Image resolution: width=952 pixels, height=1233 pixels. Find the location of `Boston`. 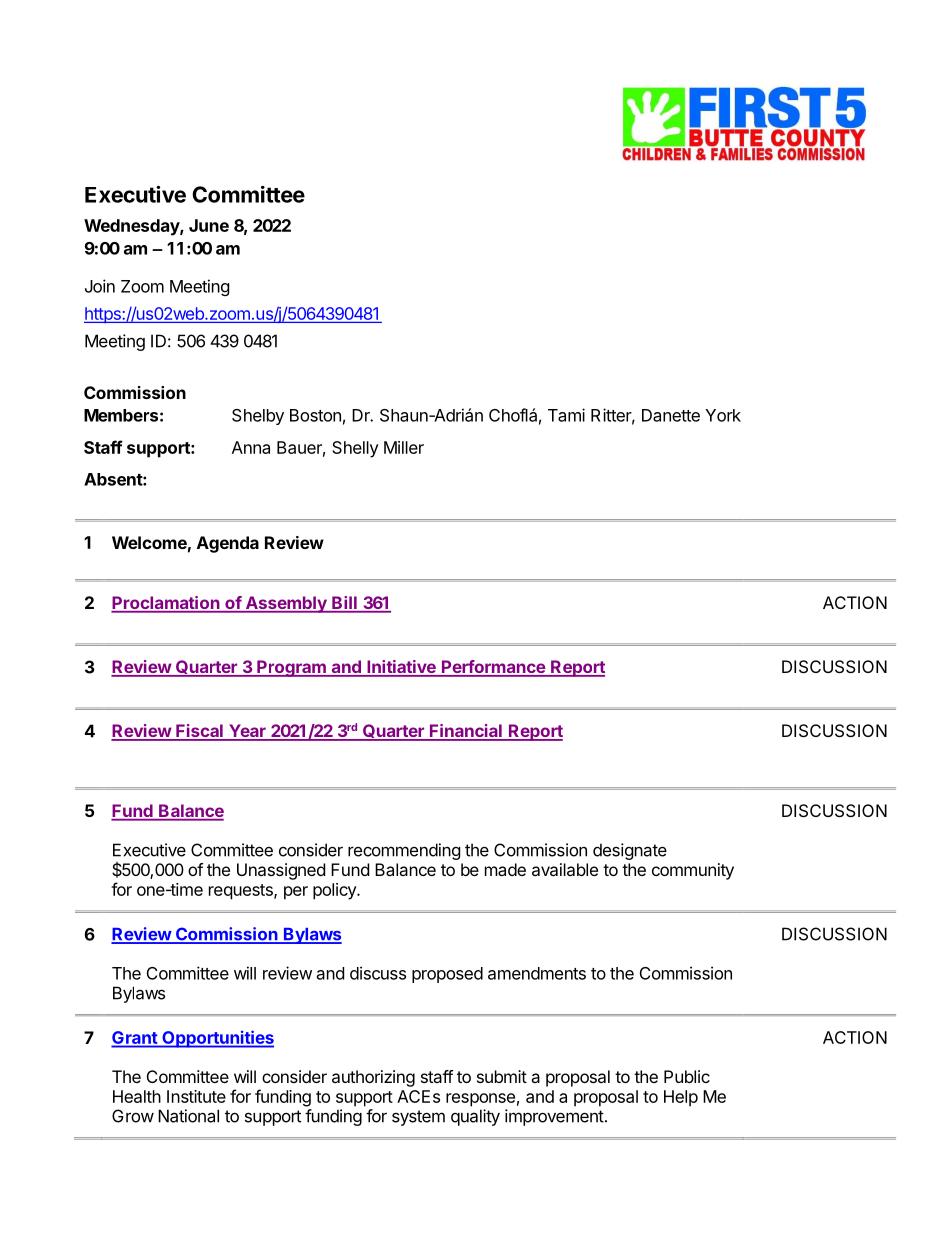

Boston is located at coordinates (315, 415).
